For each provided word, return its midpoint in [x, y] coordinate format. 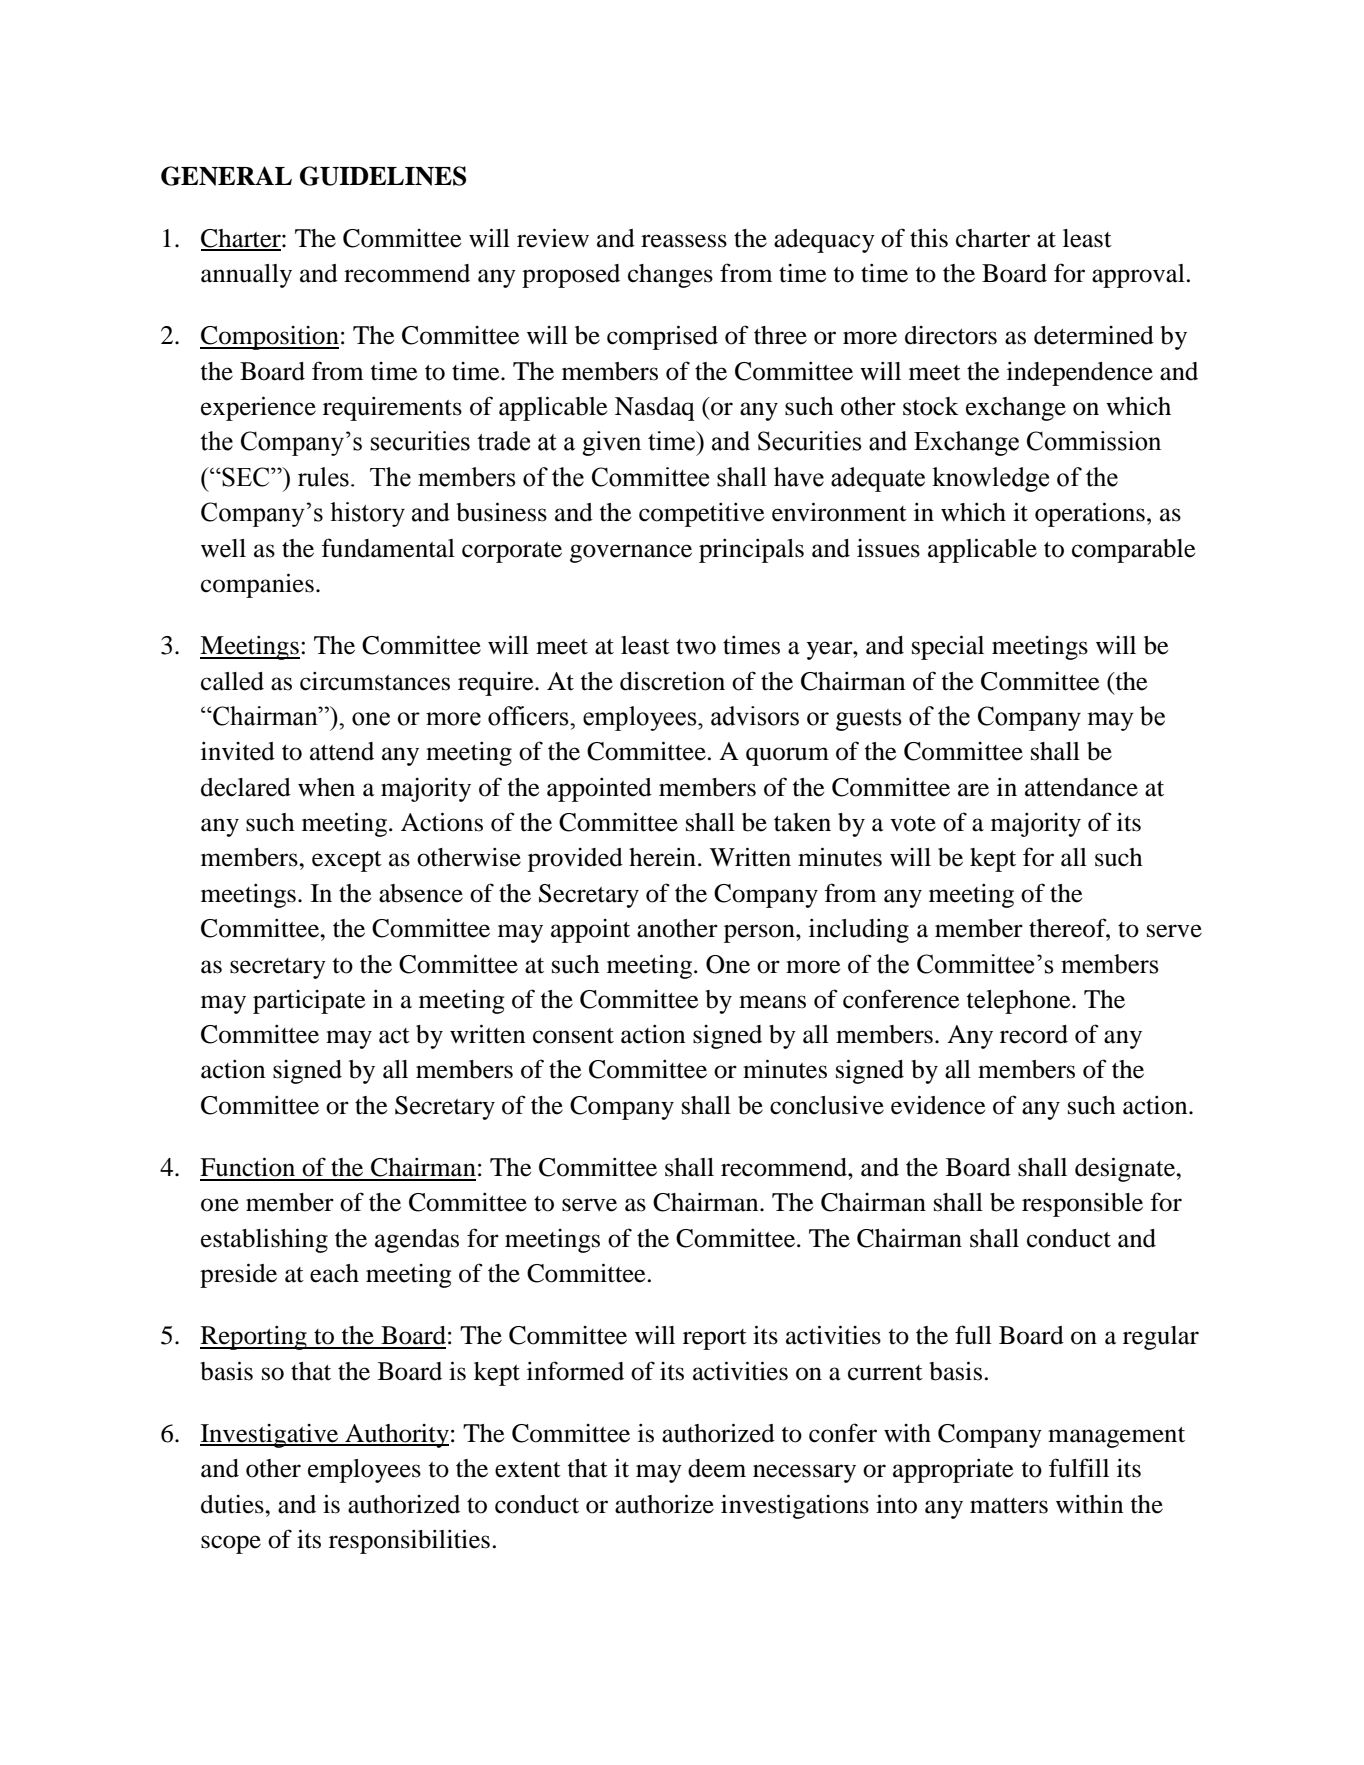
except [347, 861]
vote [913, 824]
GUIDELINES [383, 176]
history [367, 514]
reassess [684, 241]
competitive [701, 515]
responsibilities [409, 1541]
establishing [264, 1240]
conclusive [827, 1105]
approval [1138, 276]
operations [1090, 514]
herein [662, 857]
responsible [1082, 1205]
